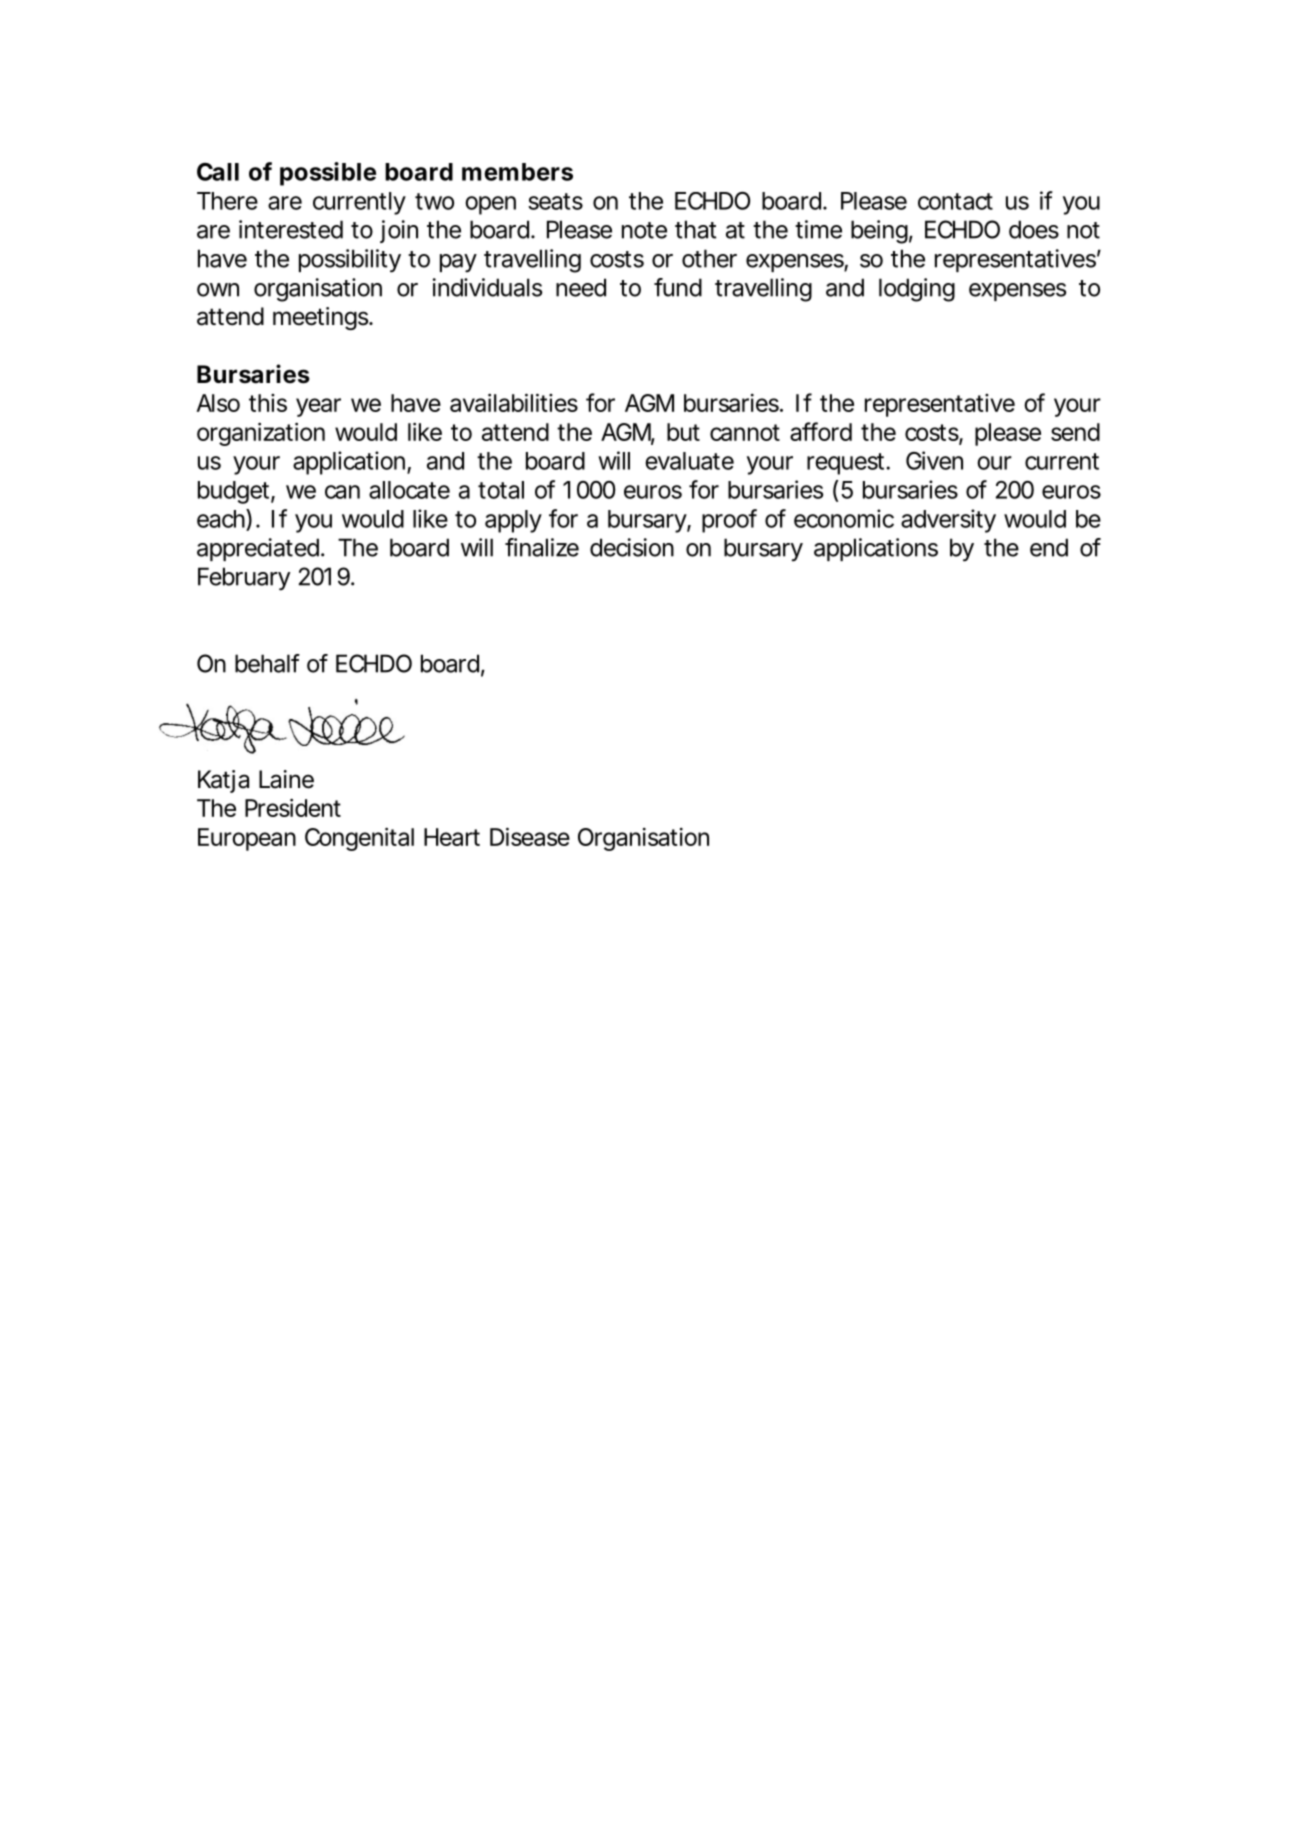  Describe the element at coordinates (530, 836) in the screenshot. I see `Disease` at that location.
